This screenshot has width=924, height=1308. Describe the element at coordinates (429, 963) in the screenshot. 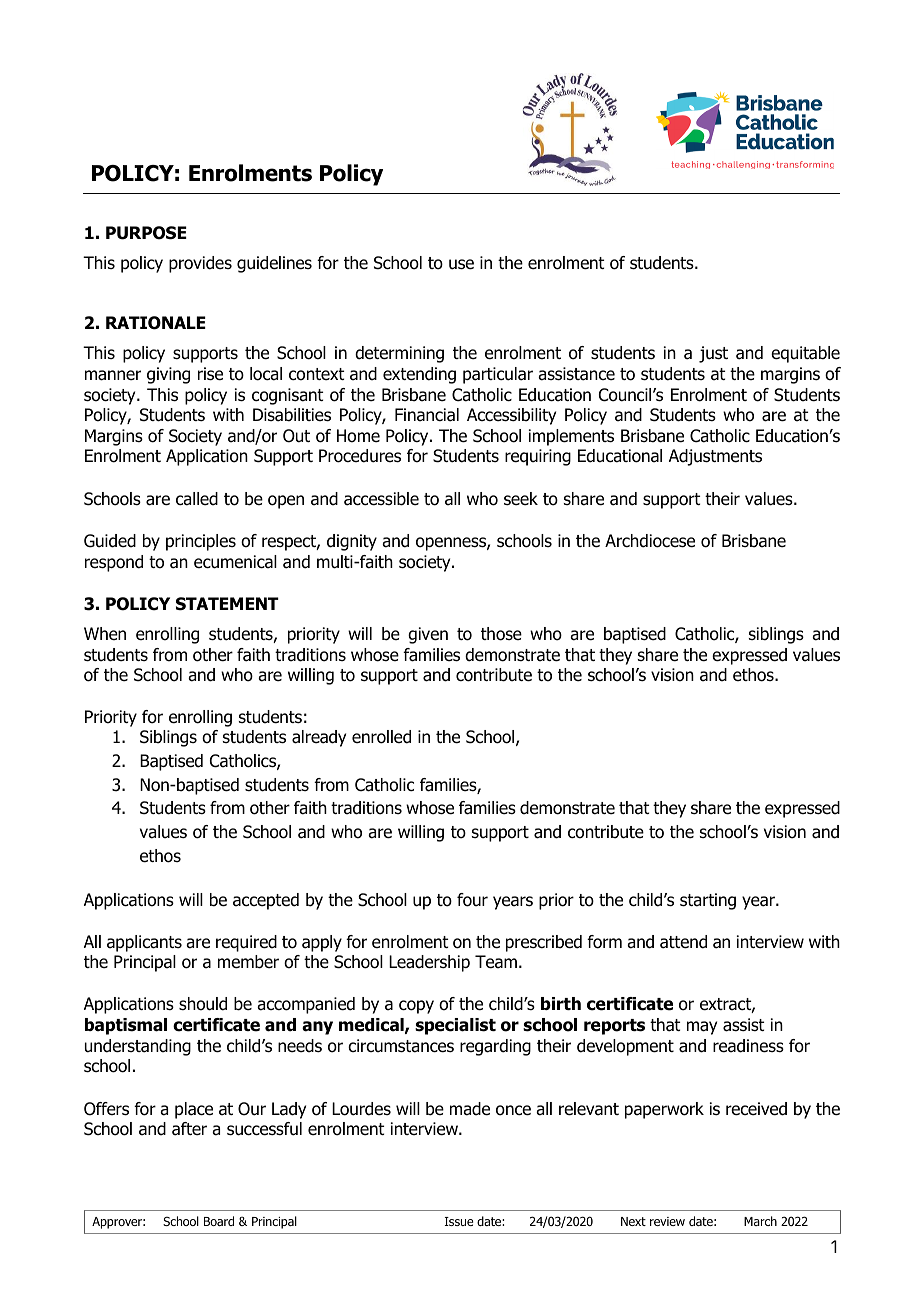

I see `Leadership` at that location.
